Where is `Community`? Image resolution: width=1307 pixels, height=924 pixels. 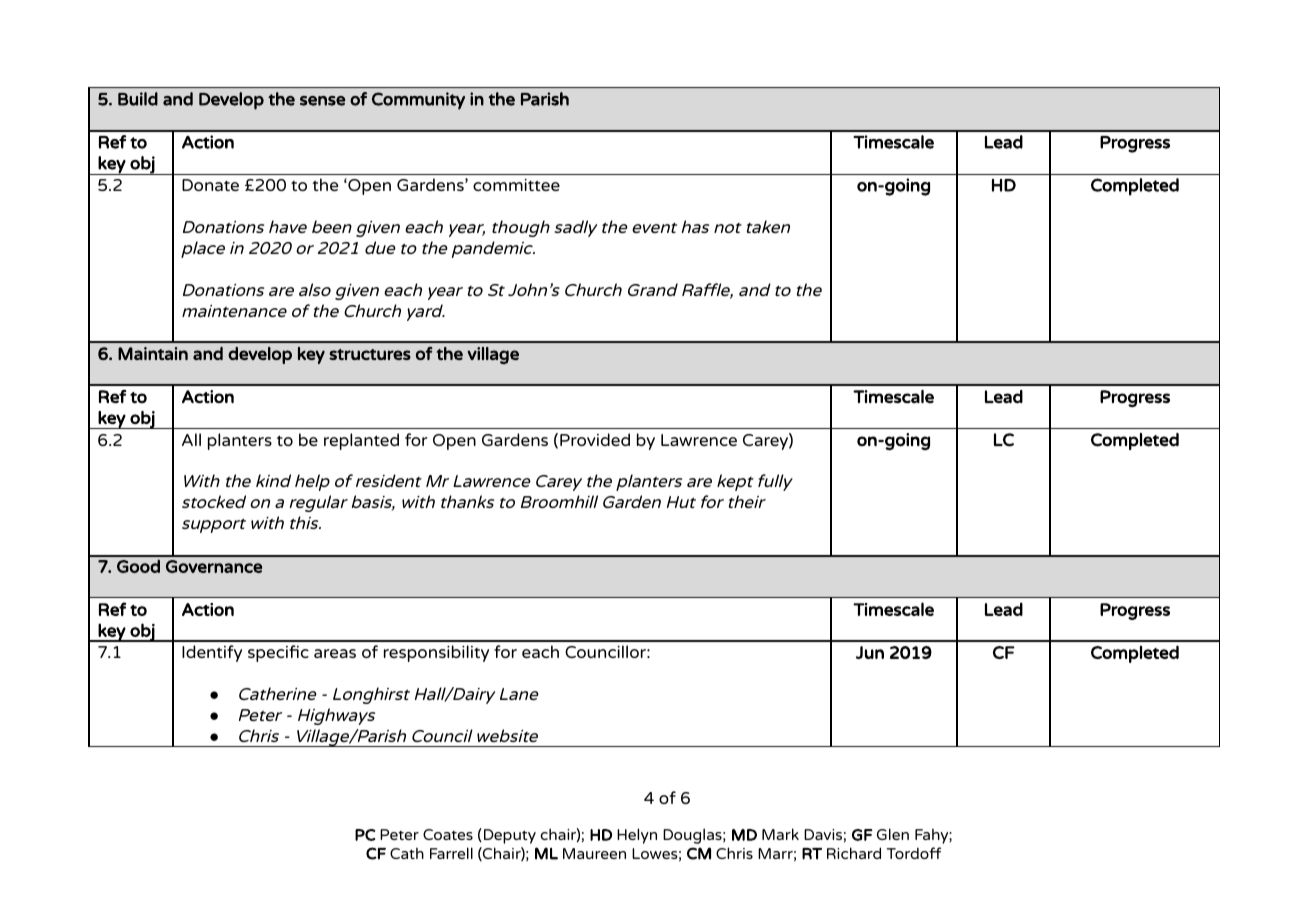
Community is located at coordinates (418, 101).
